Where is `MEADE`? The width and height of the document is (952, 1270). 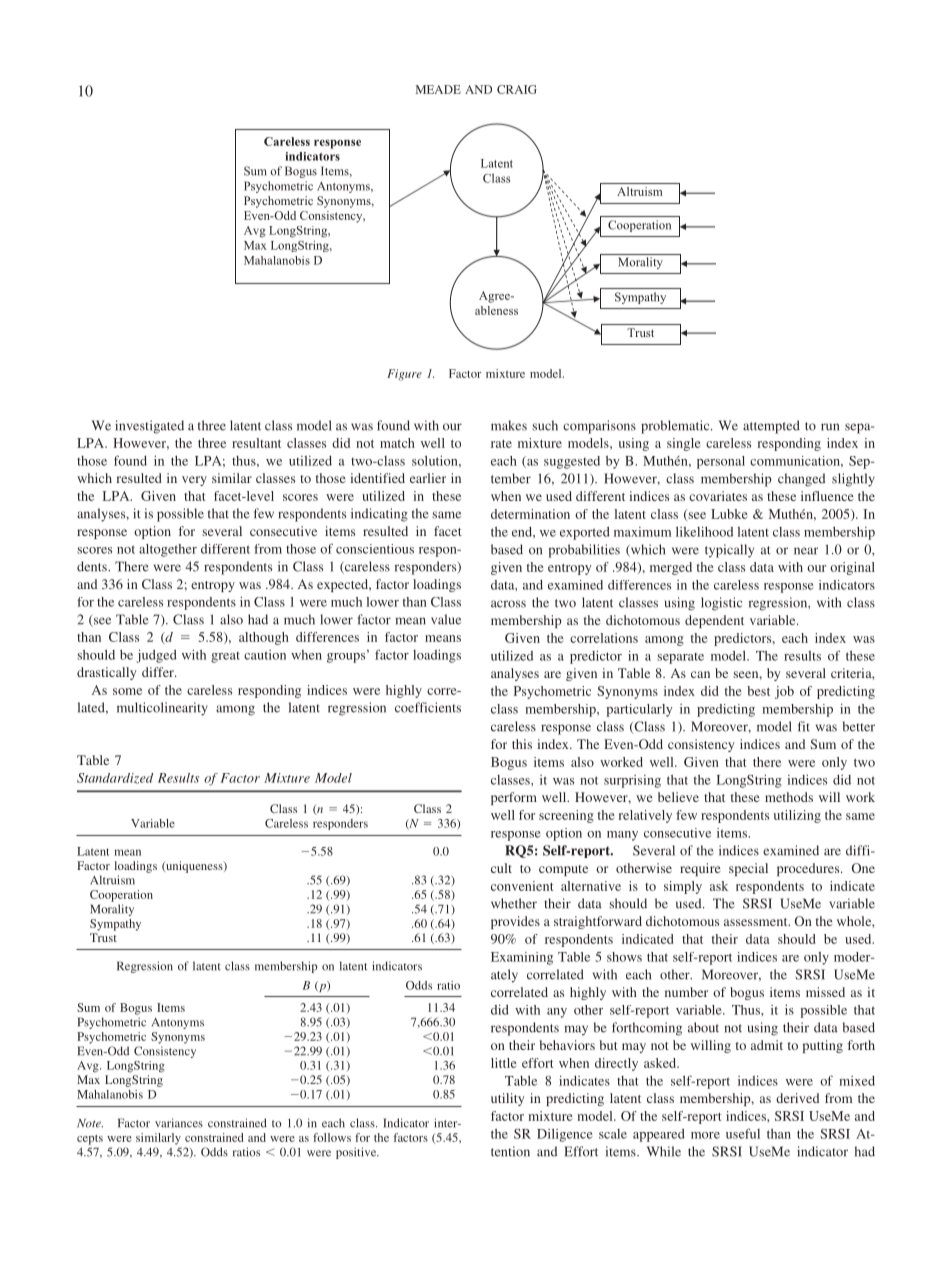
MEADE is located at coordinates (438, 89).
